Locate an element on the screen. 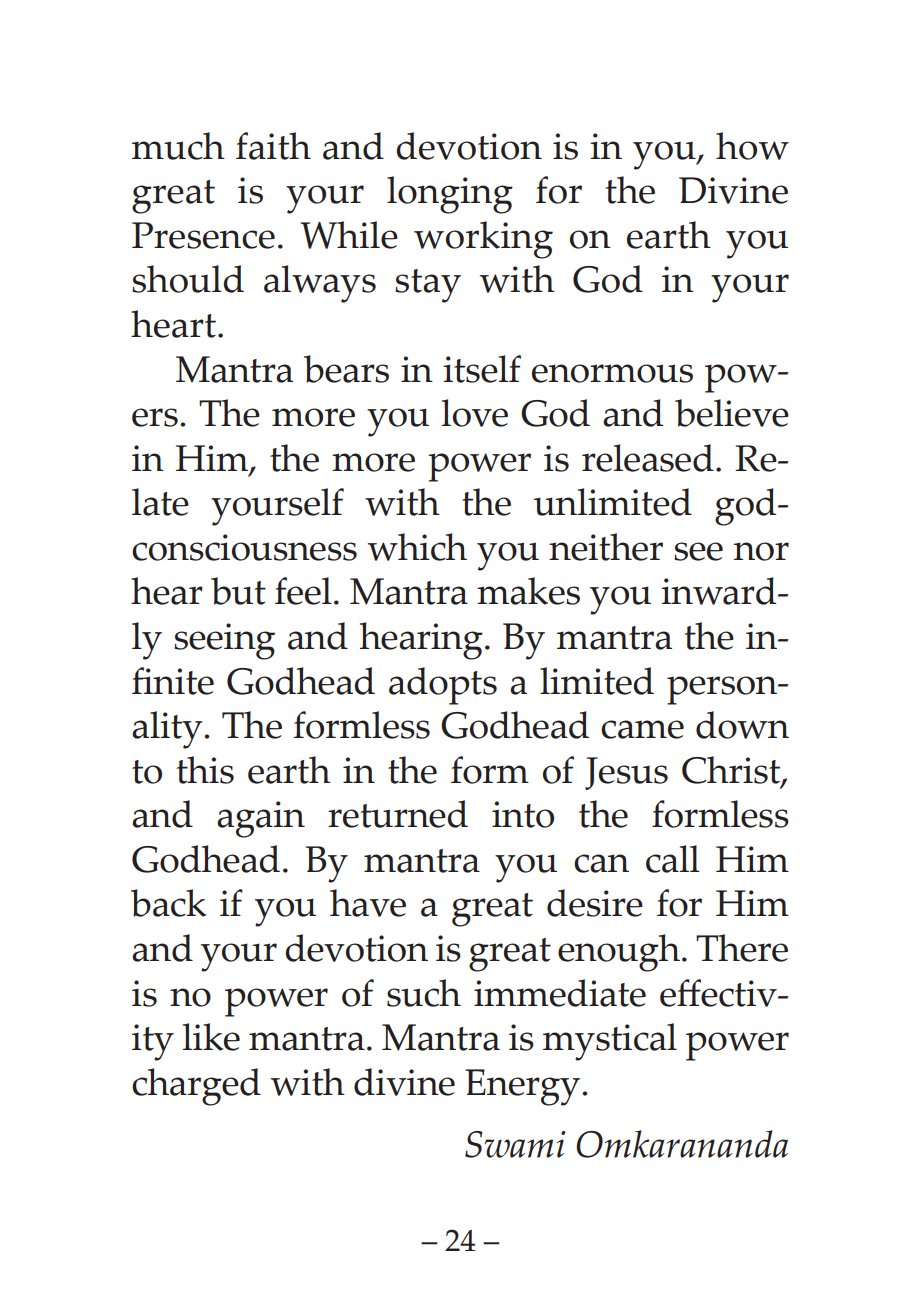 The width and height of the screenshot is (921, 1316). faith is located at coordinates (273, 146).
